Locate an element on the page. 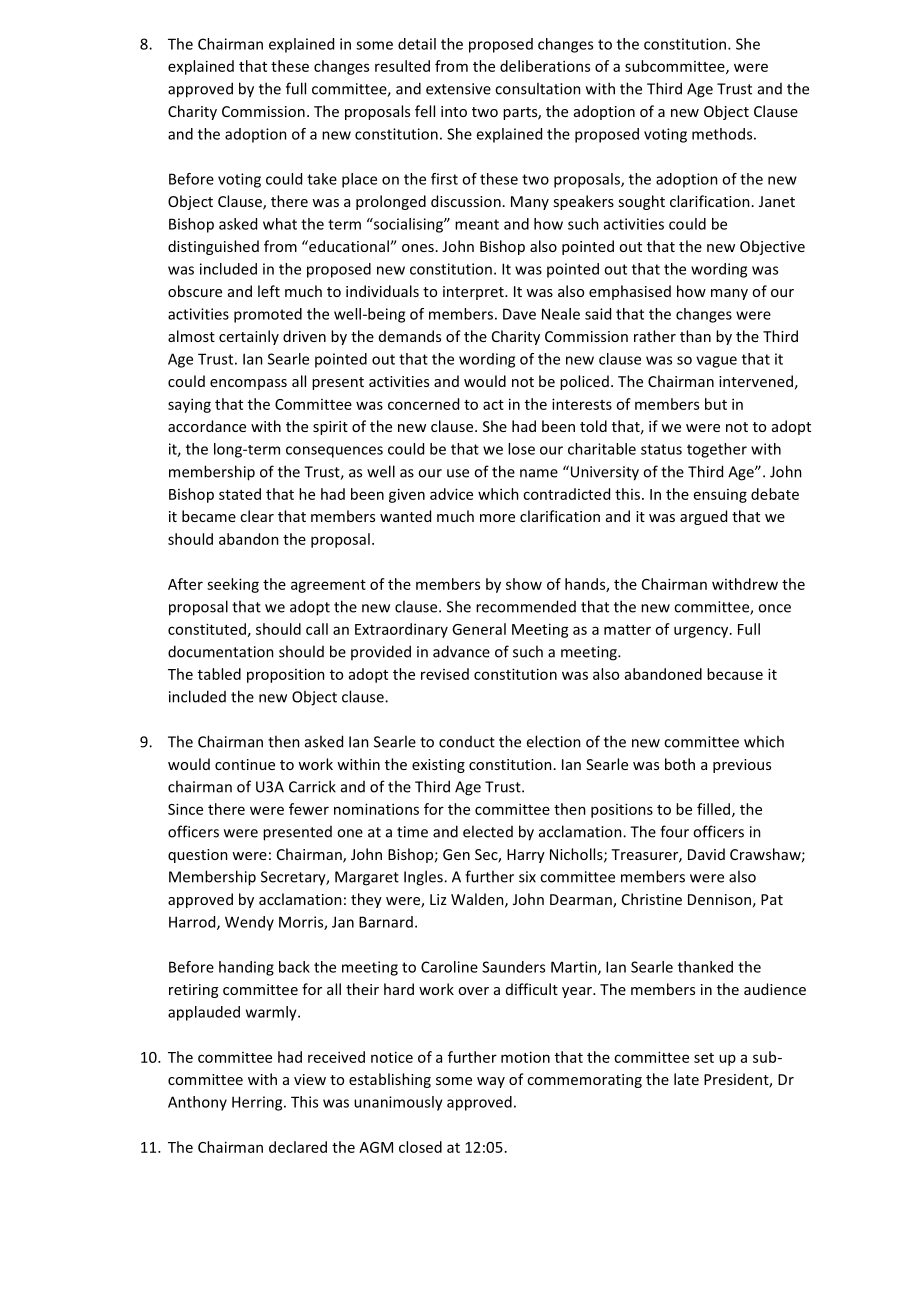  declared is located at coordinates (298, 1147).
